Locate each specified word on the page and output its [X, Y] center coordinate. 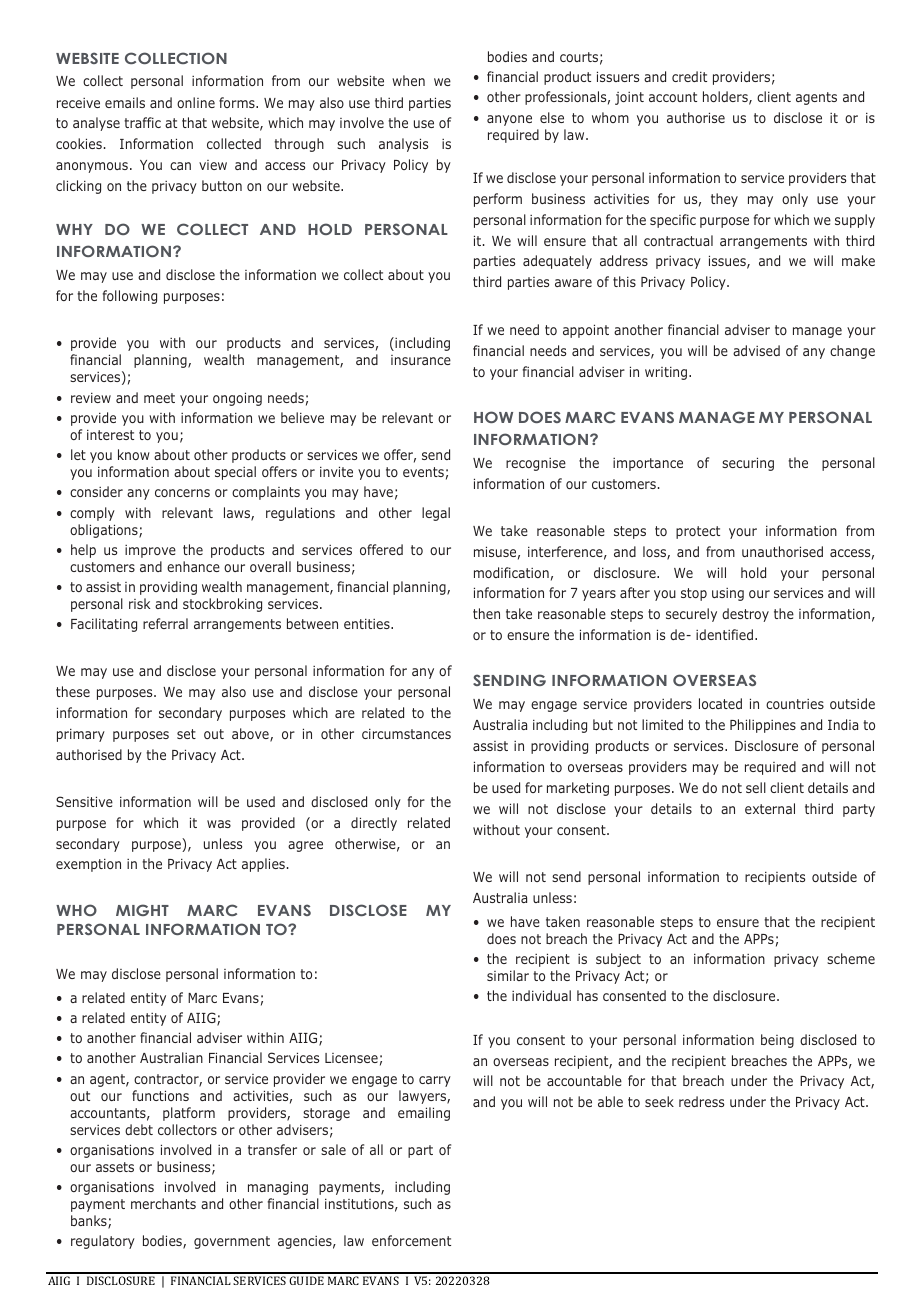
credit [689, 76]
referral [165, 623]
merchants [163, 1203]
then [486, 613]
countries [795, 704]
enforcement [411, 1240]
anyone [509, 120]
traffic [142, 122]
